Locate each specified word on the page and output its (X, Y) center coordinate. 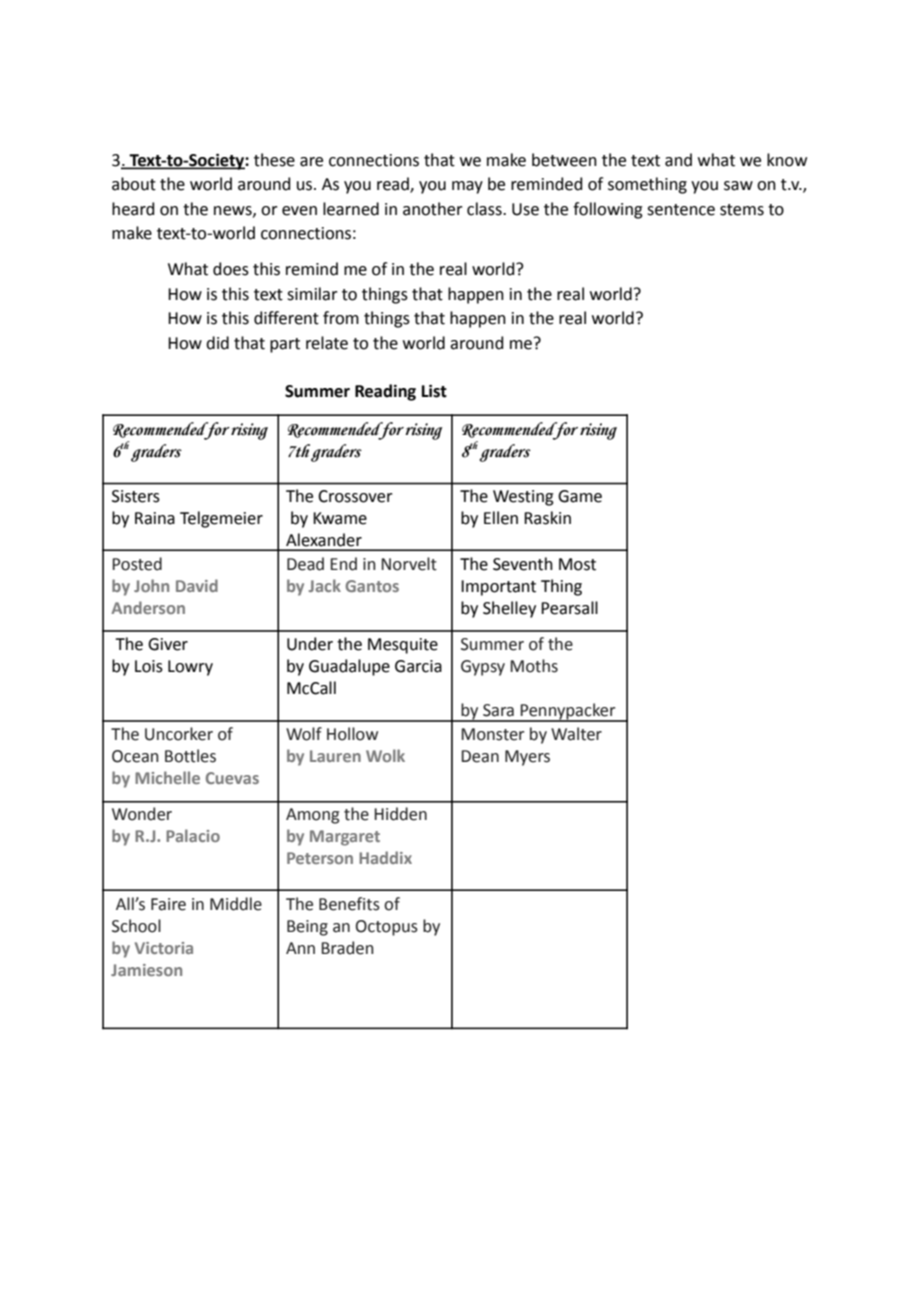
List (434, 391)
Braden (347, 948)
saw (738, 186)
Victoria (164, 948)
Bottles (190, 756)
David (197, 585)
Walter (576, 734)
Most (577, 564)
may (467, 187)
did (217, 343)
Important (498, 588)
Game (580, 496)
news (234, 211)
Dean (480, 756)
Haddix (385, 857)
